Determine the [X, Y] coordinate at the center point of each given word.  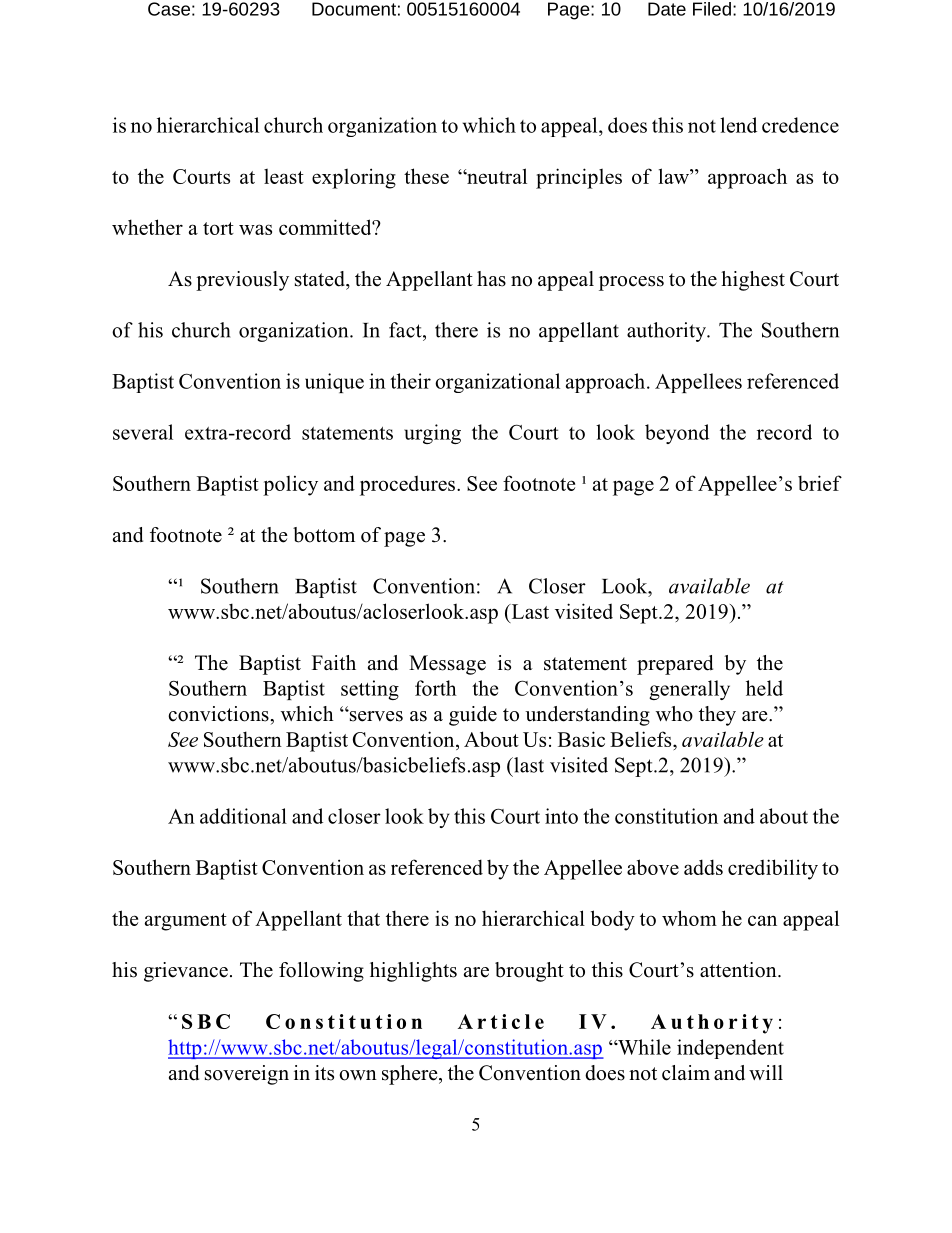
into [561, 816]
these [426, 176]
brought [529, 972]
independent [730, 1049]
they [717, 716]
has [491, 279]
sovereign [247, 1075]
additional [243, 816]
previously [242, 281]
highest [753, 281]
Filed [712, 9]
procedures [409, 485]
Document [354, 9]
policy [290, 486]
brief [820, 483]
